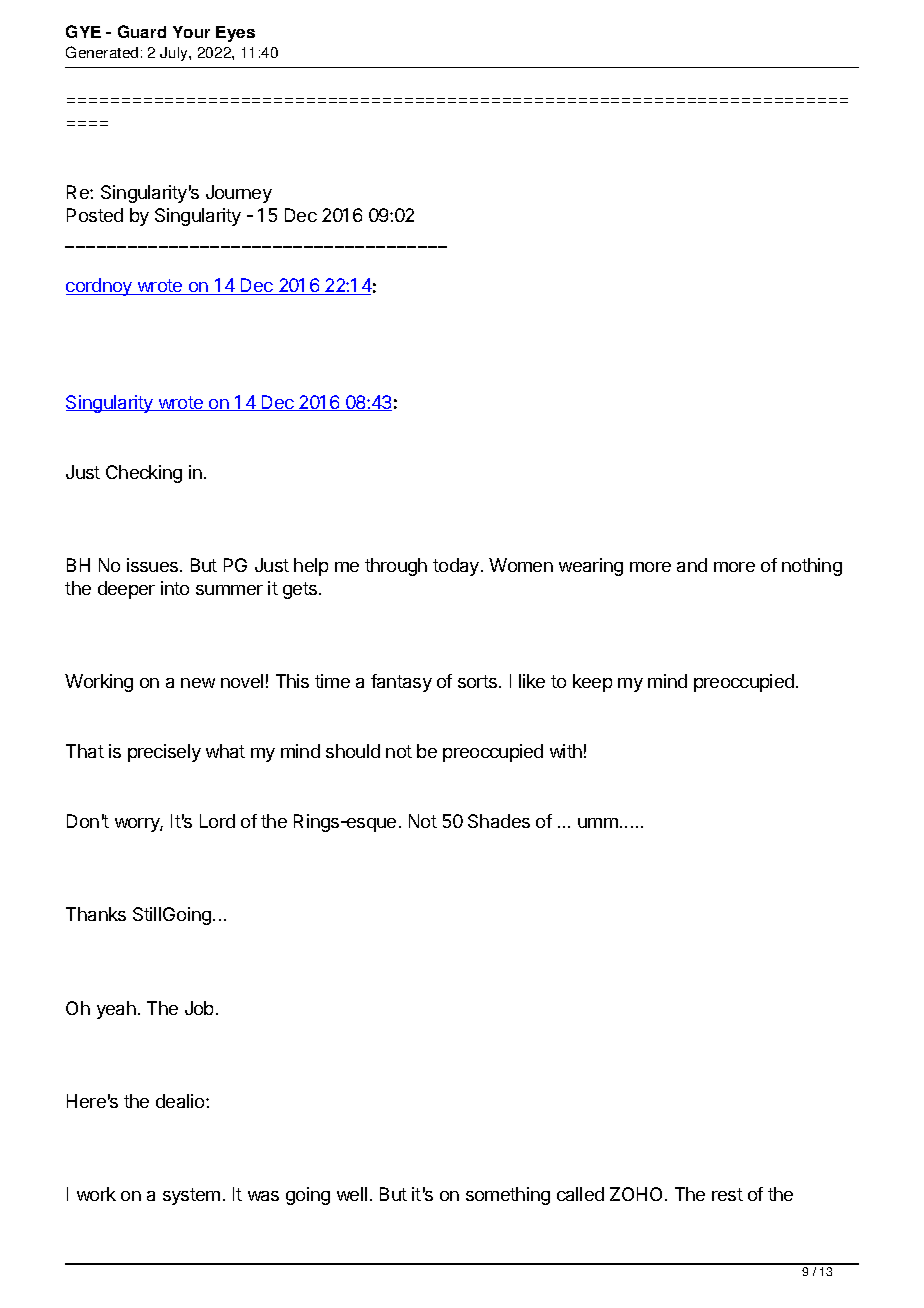  Describe the element at coordinates (191, 32) in the document. I see `Your` at that location.
